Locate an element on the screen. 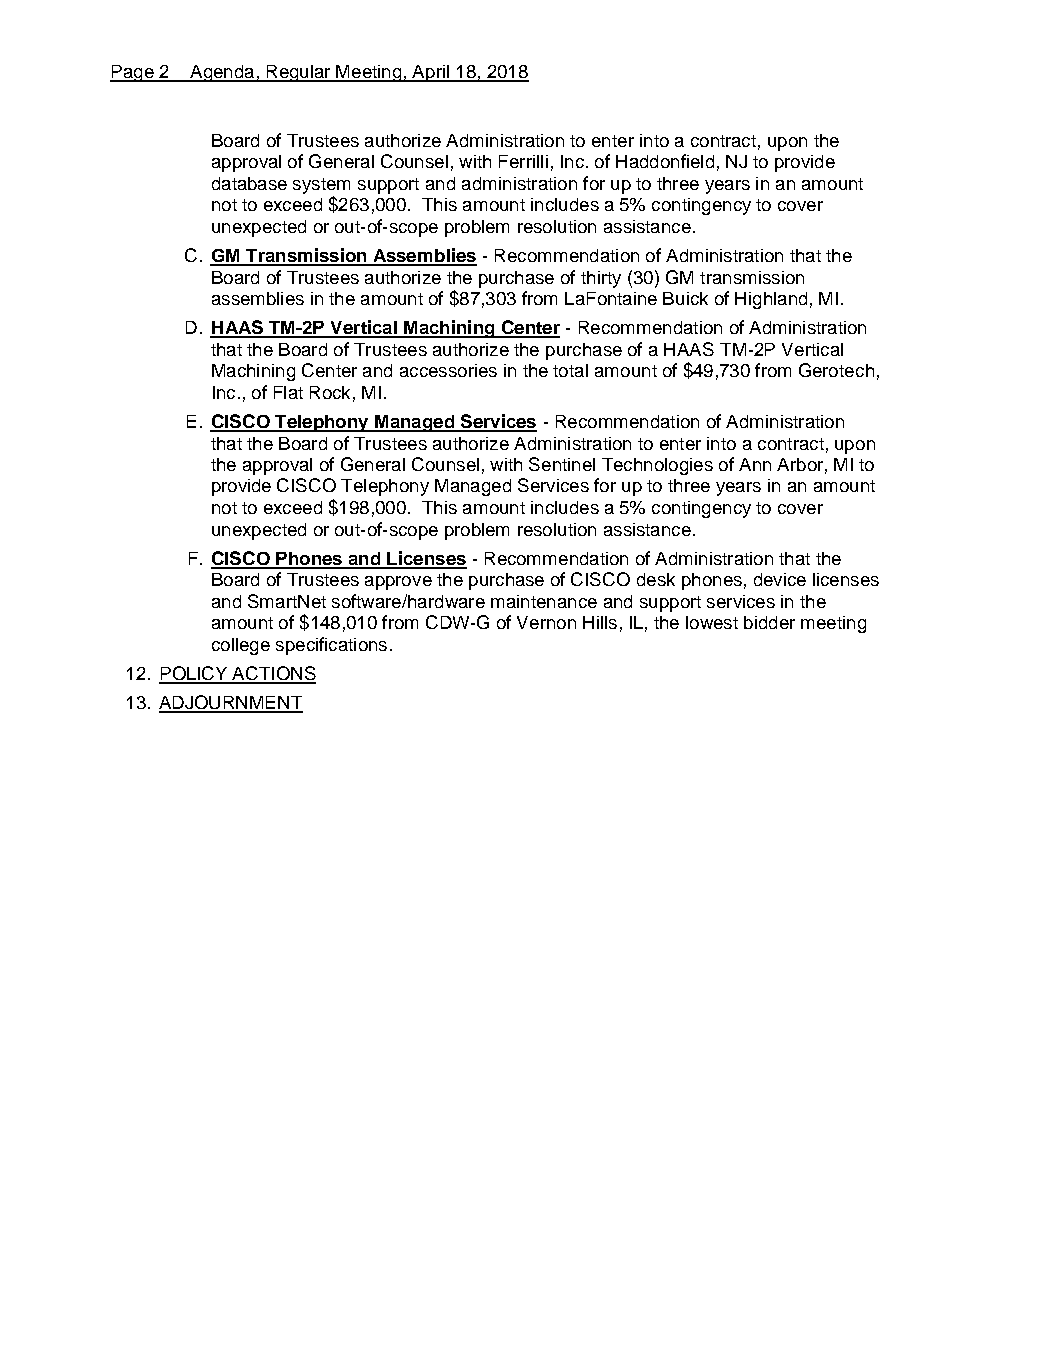  approve is located at coordinates (398, 583).
